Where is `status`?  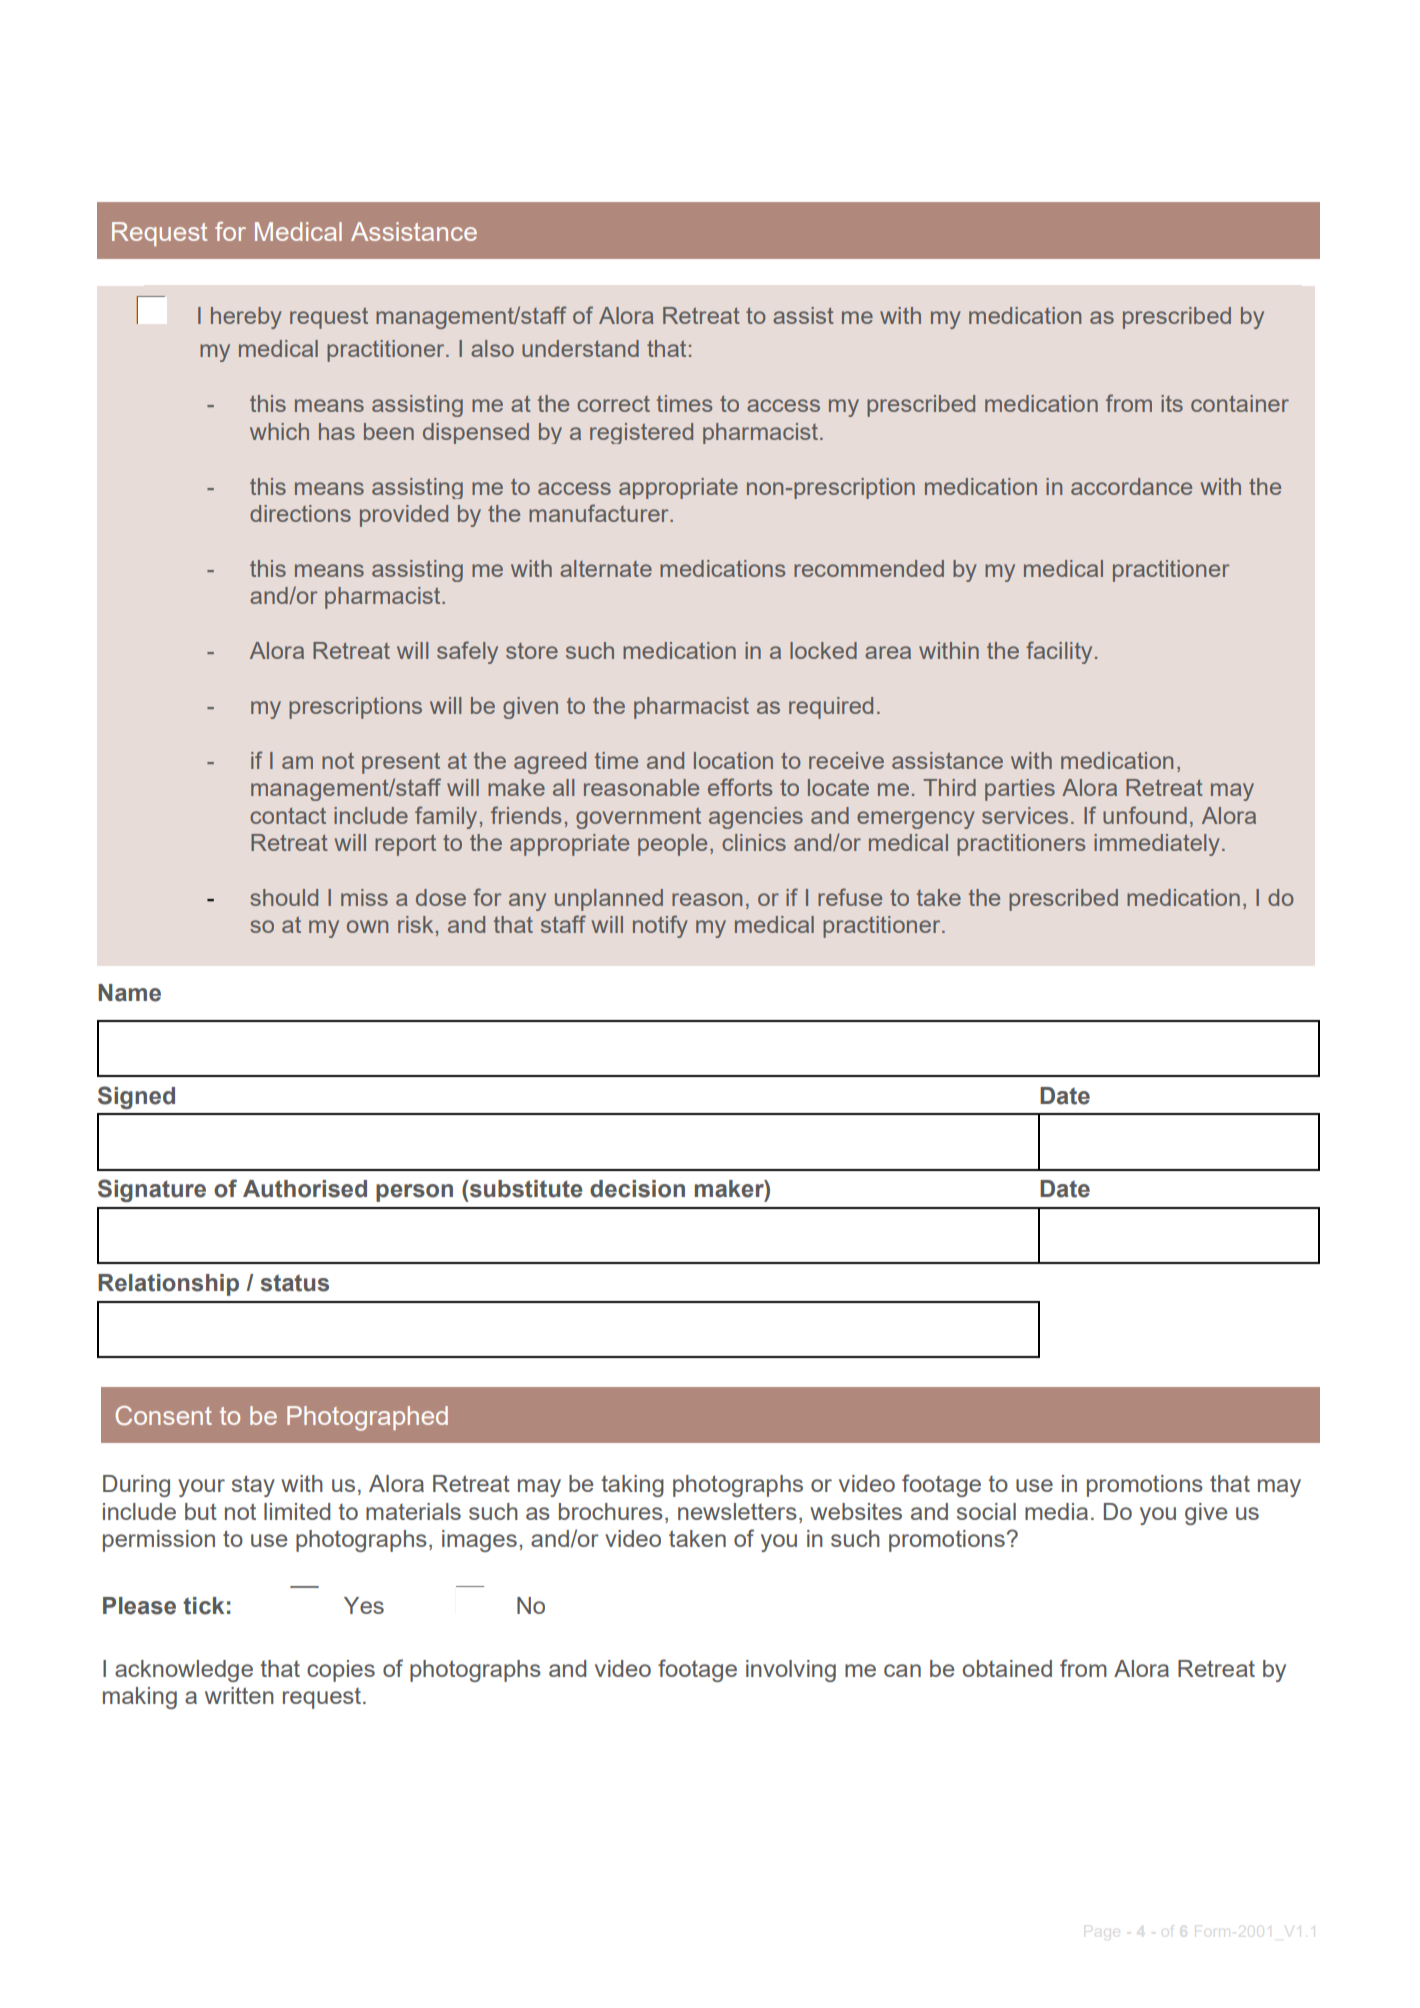 status is located at coordinates (295, 1283).
